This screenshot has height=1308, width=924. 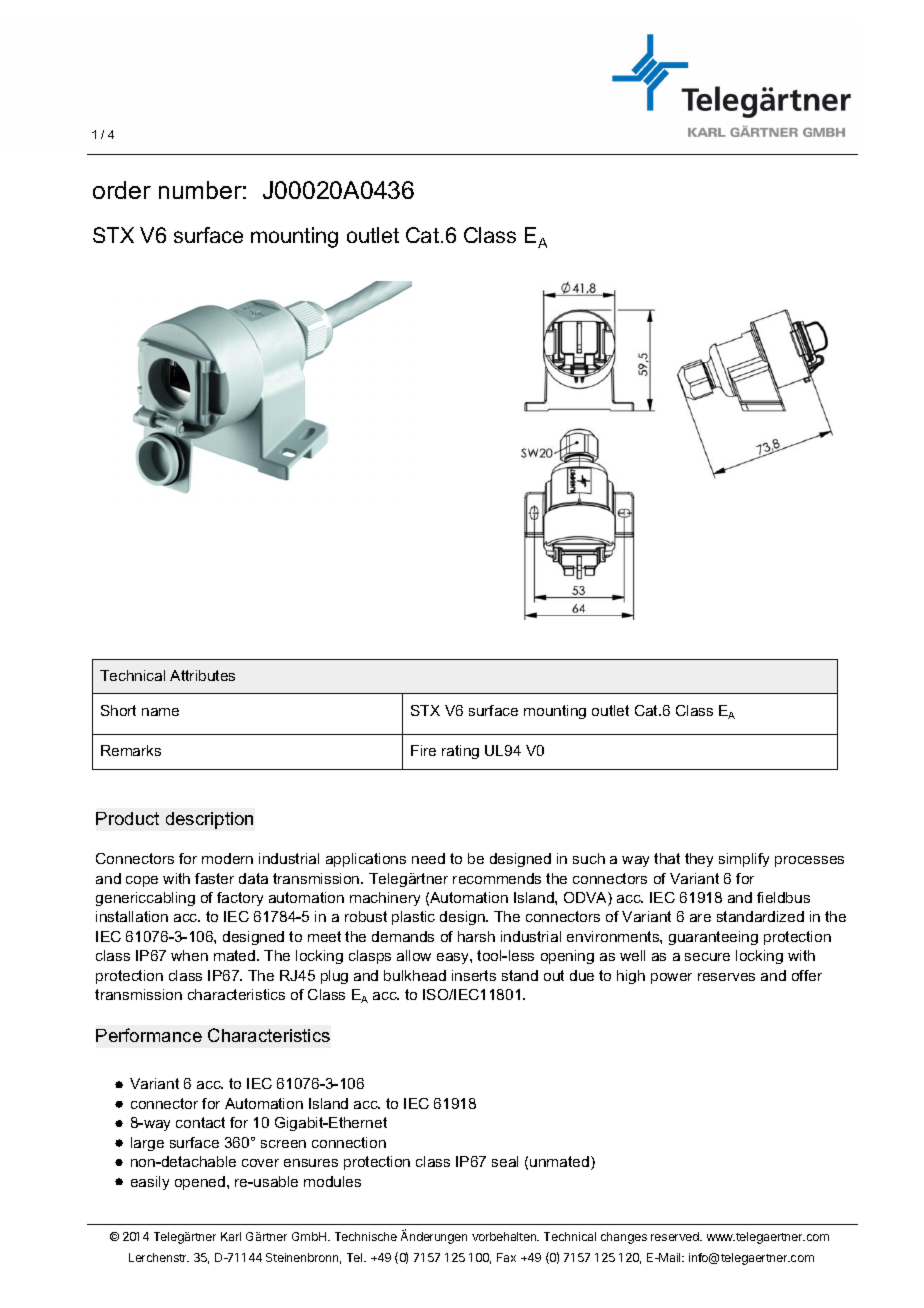 I want to click on are, so click(x=700, y=918).
